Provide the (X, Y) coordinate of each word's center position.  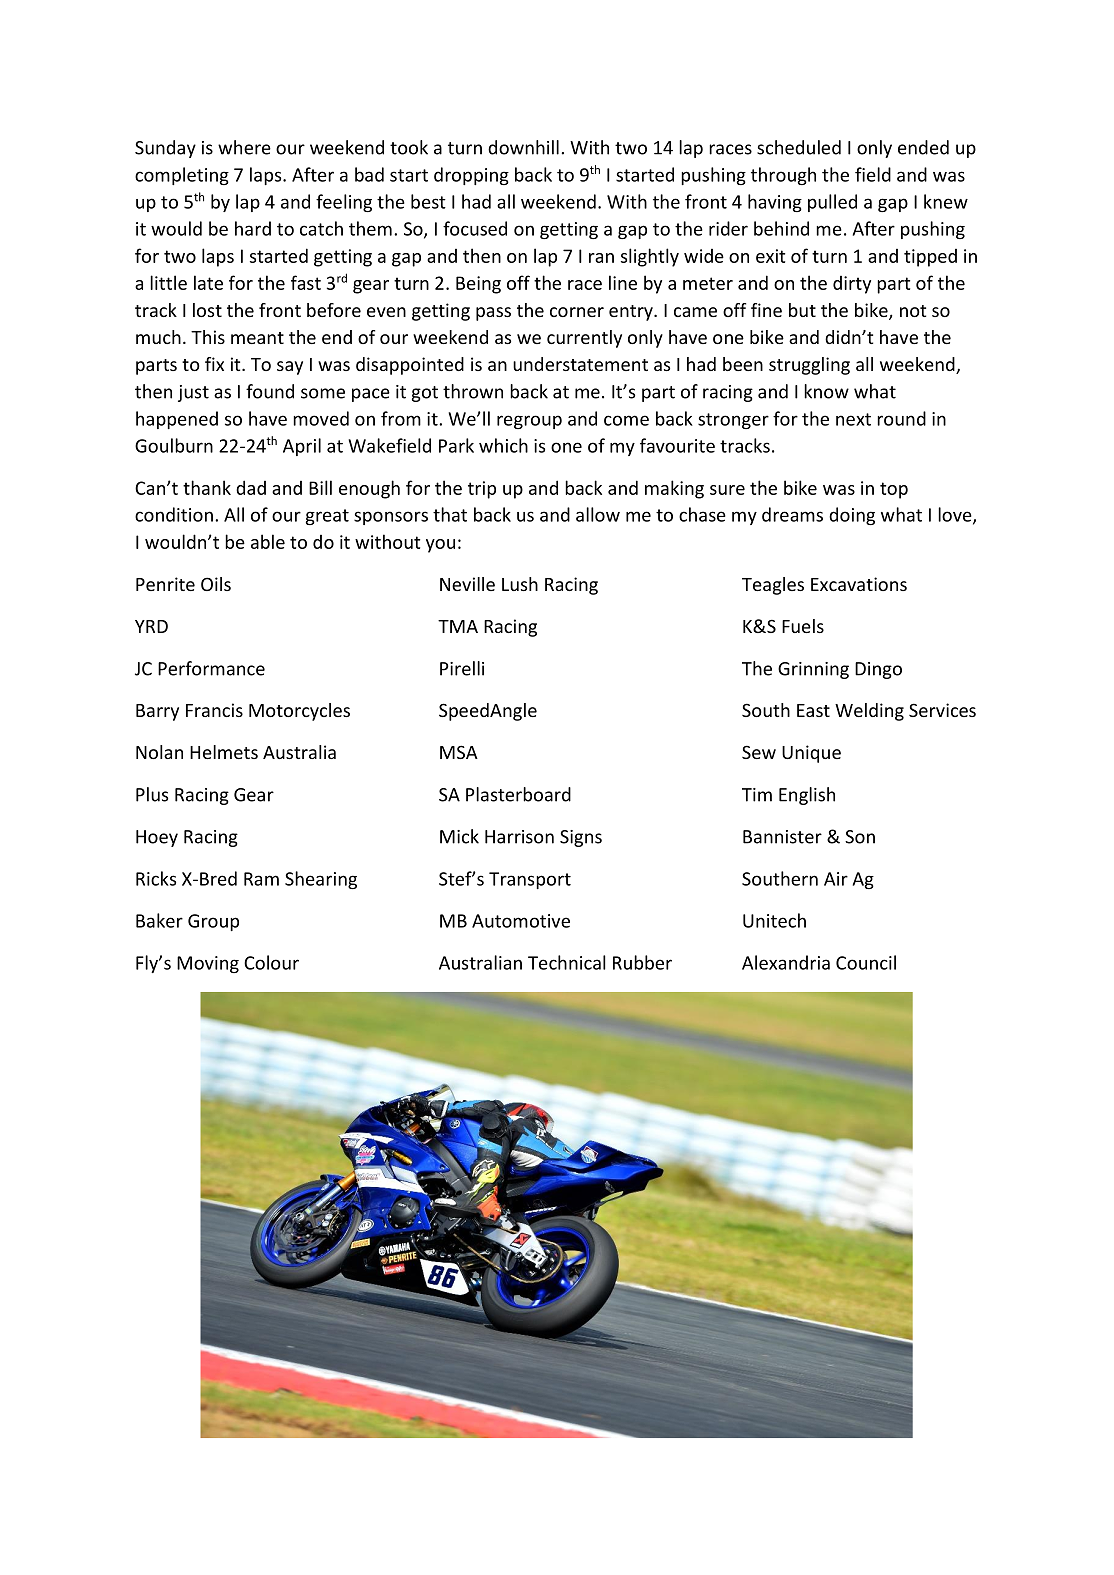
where (244, 147)
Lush (520, 584)
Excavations (859, 584)
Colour (271, 962)
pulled (832, 203)
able (268, 541)
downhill (523, 147)
